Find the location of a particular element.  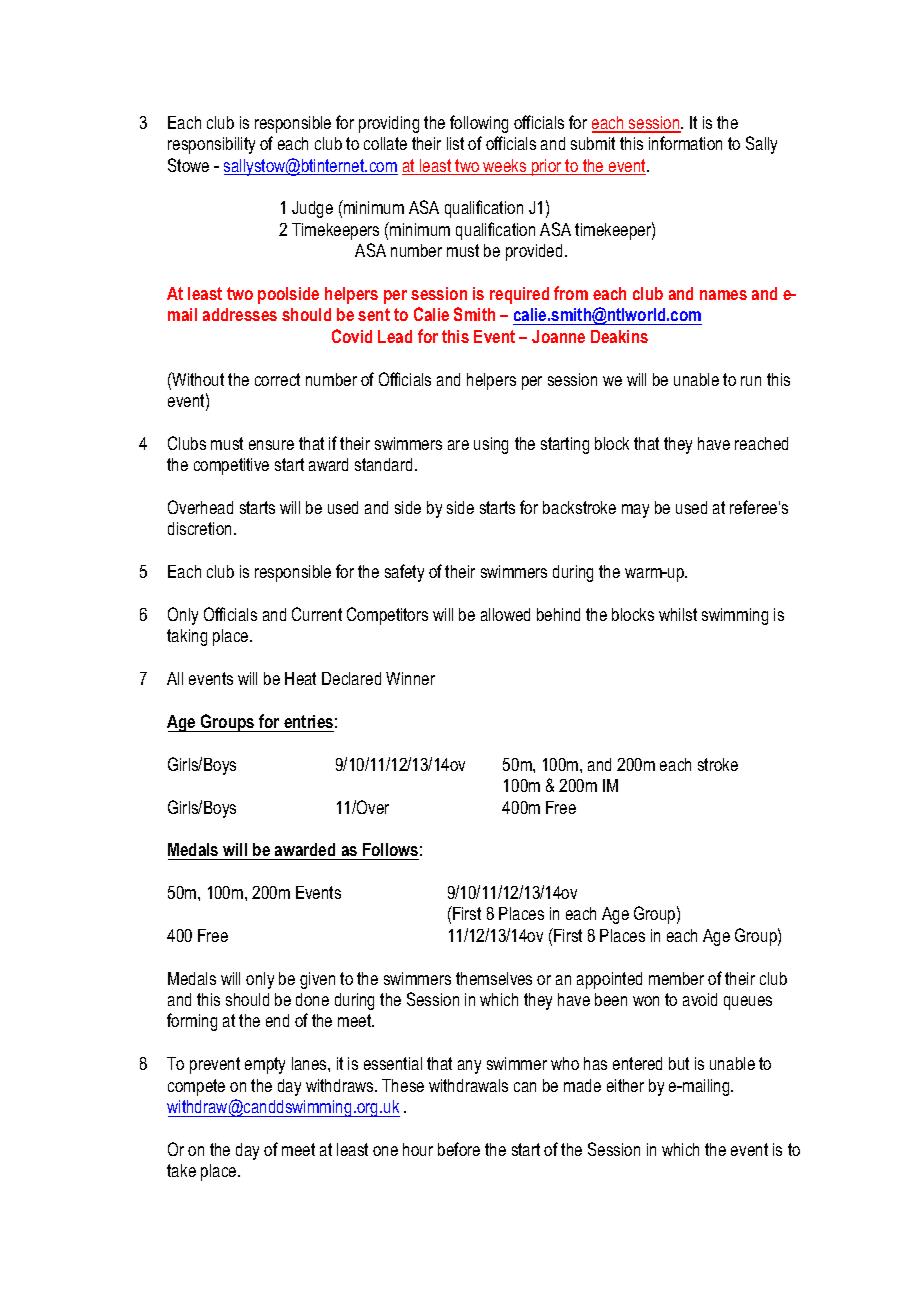

correct is located at coordinates (277, 379).
